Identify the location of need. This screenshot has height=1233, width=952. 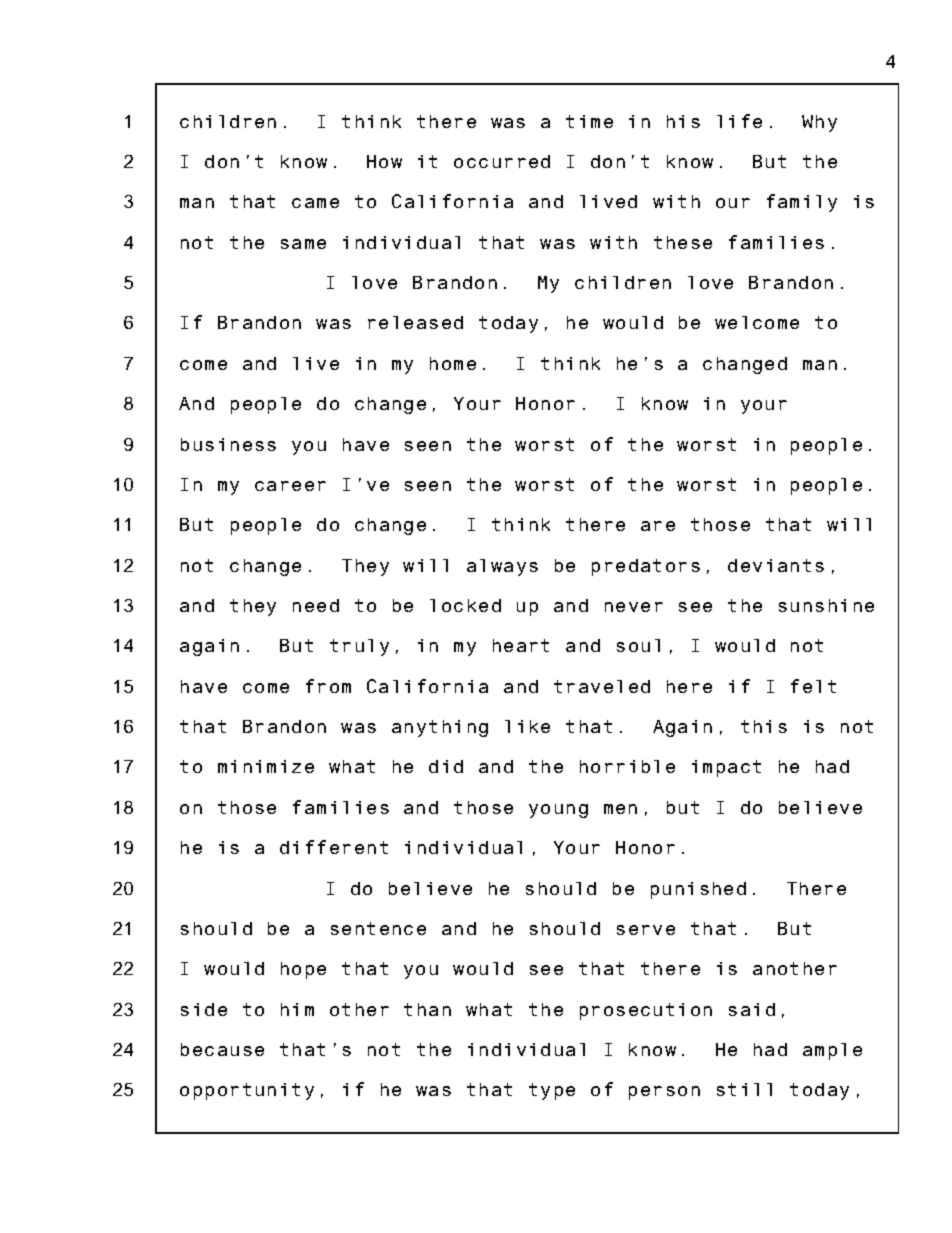
(316, 605).
